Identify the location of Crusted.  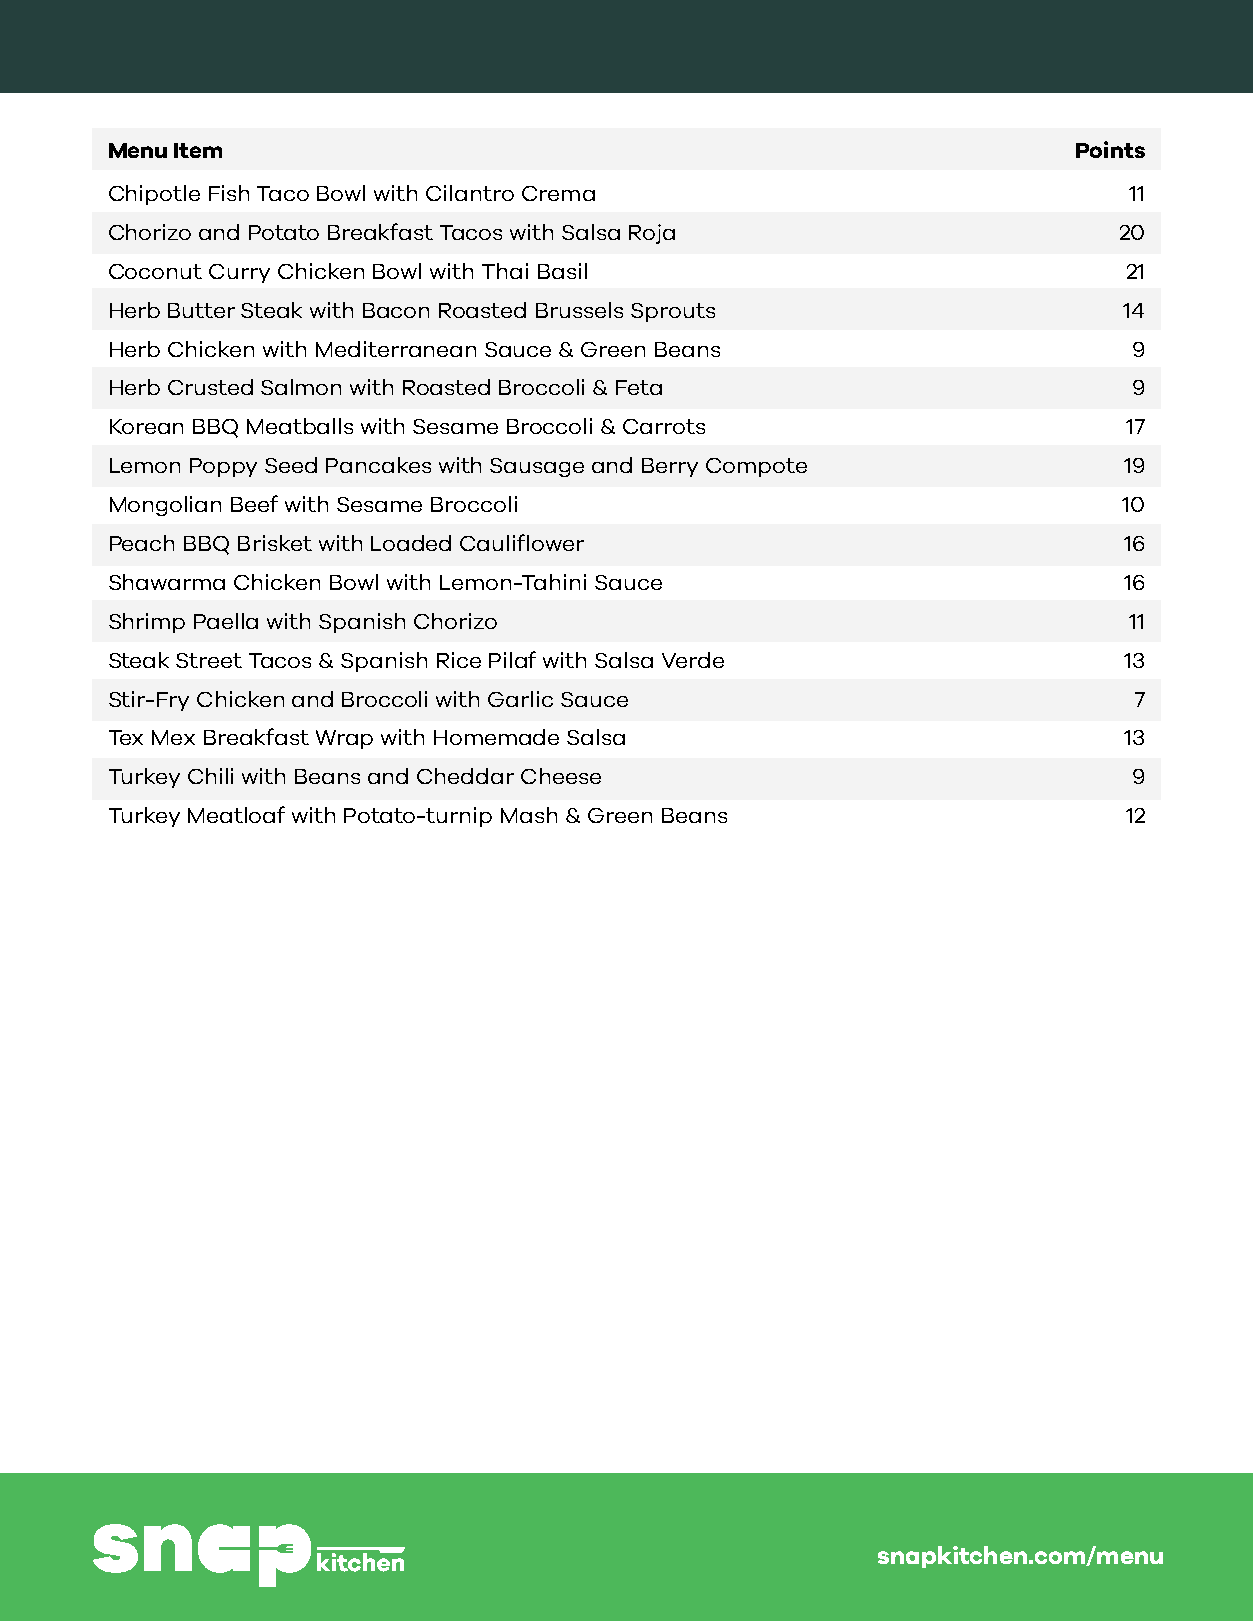
(210, 387).
